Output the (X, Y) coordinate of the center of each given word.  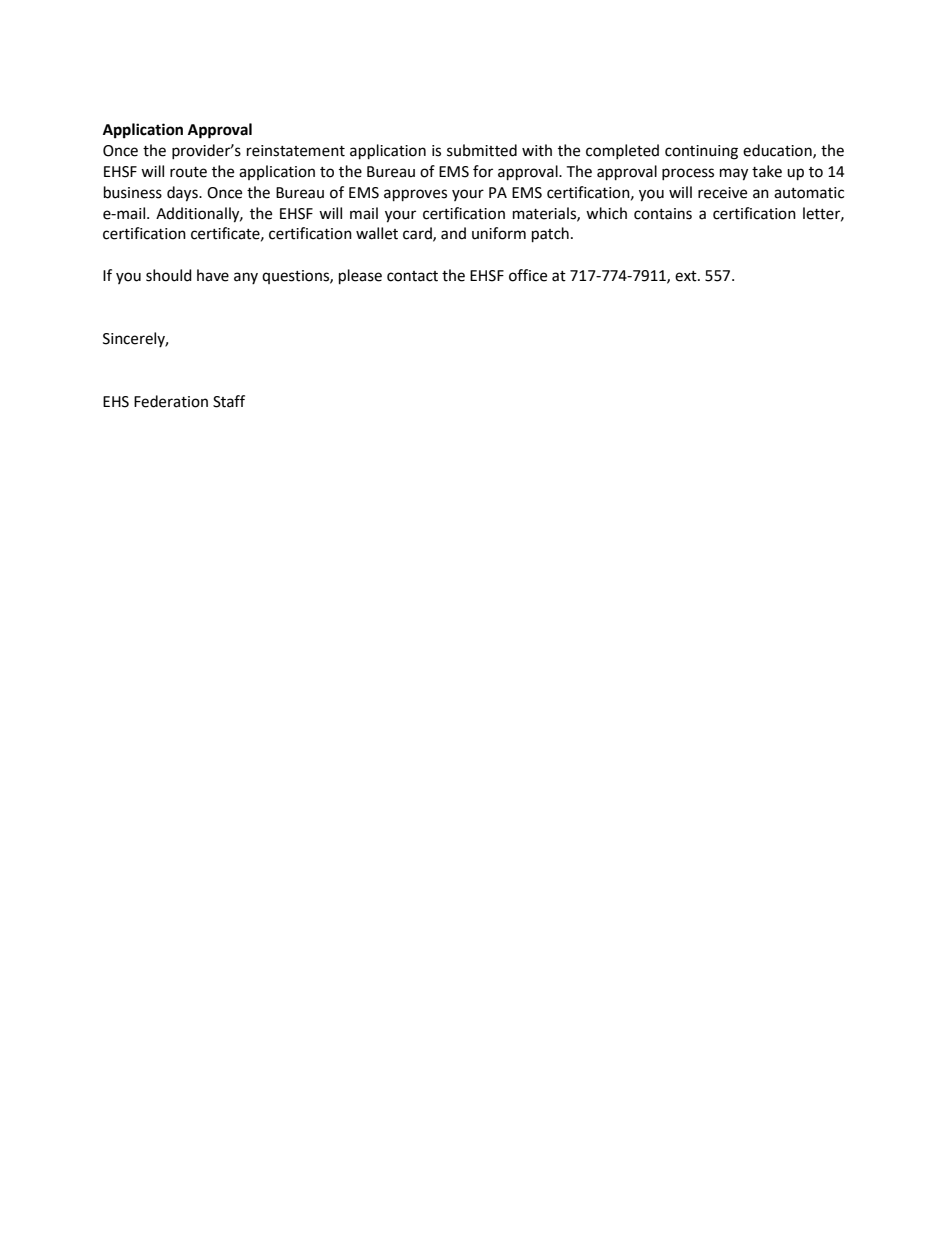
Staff (229, 401)
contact (412, 276)
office (528, 275)
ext (687, 276)
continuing (701, 152)
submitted (482, 150)
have (213, 275)
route (188, 172)
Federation (171, 401)
